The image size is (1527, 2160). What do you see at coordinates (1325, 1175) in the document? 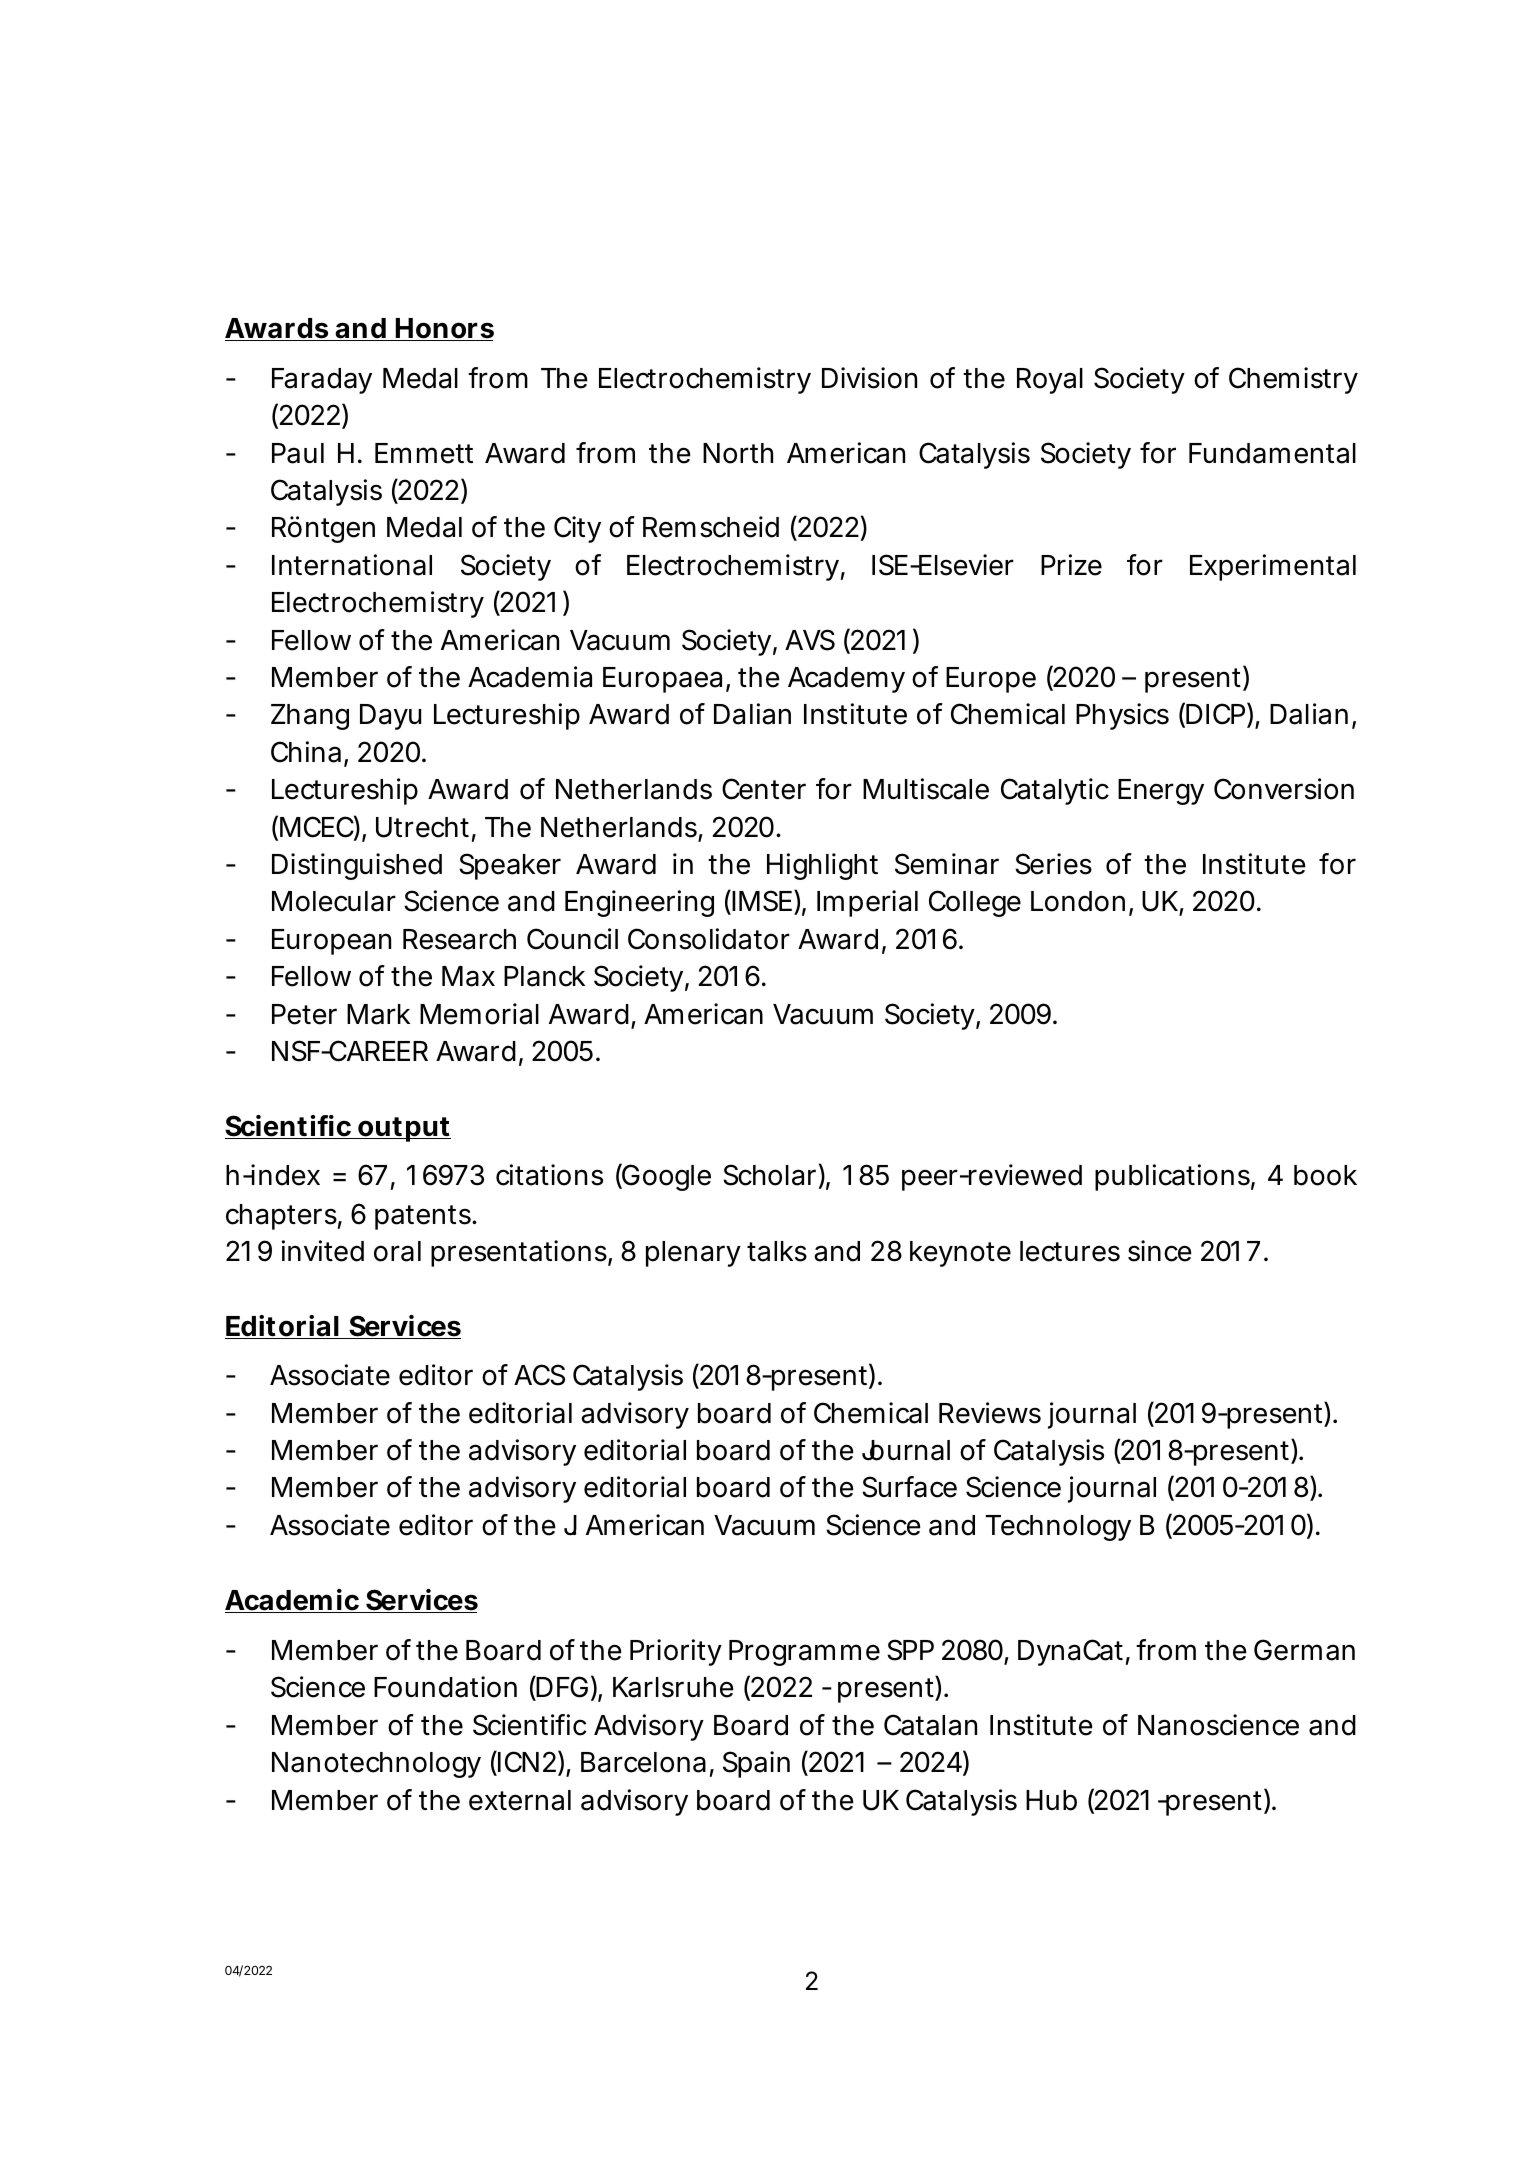
I see `book` at bounding box center [1325, 1175].
